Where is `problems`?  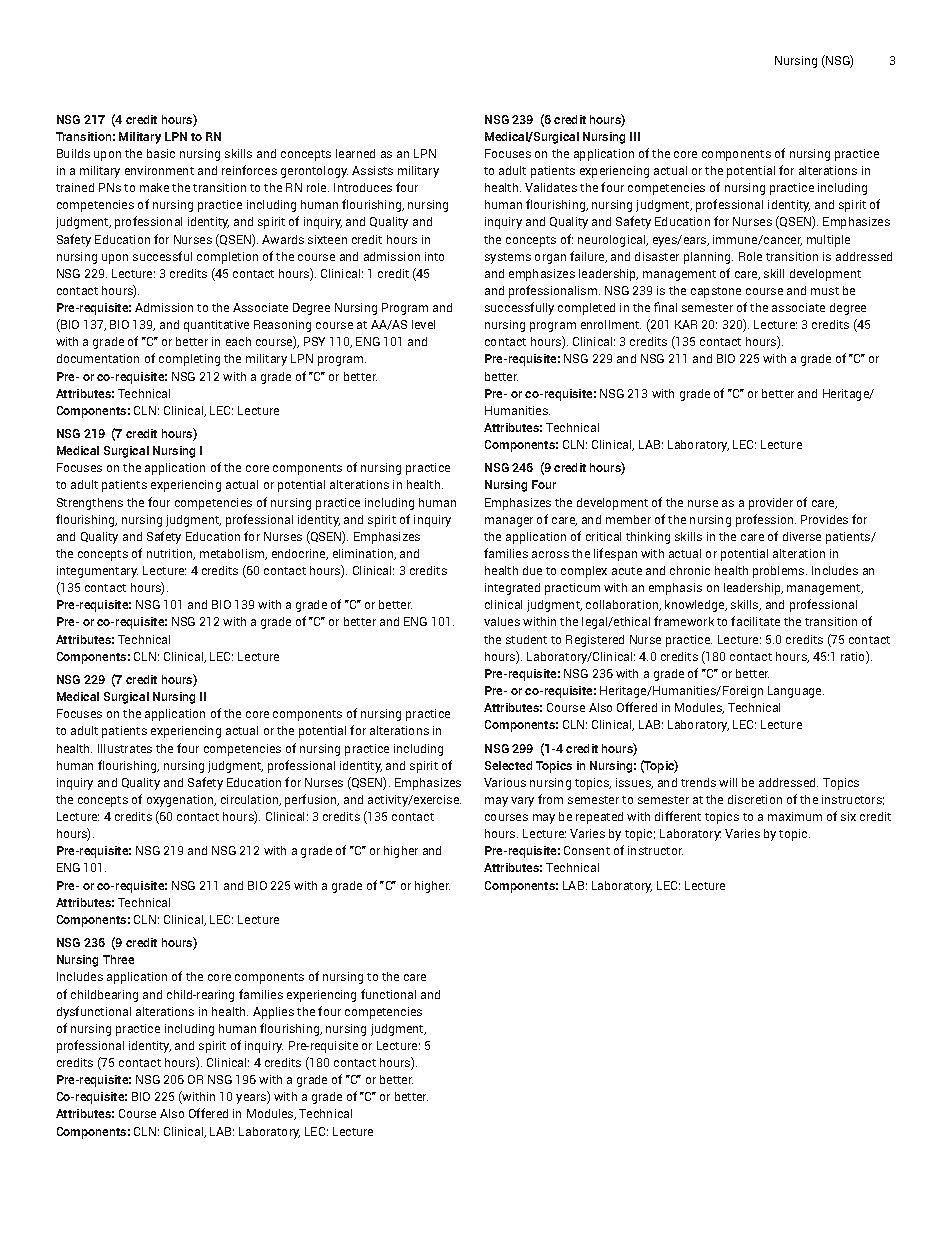 problems is located at coordinates (780, 572).
